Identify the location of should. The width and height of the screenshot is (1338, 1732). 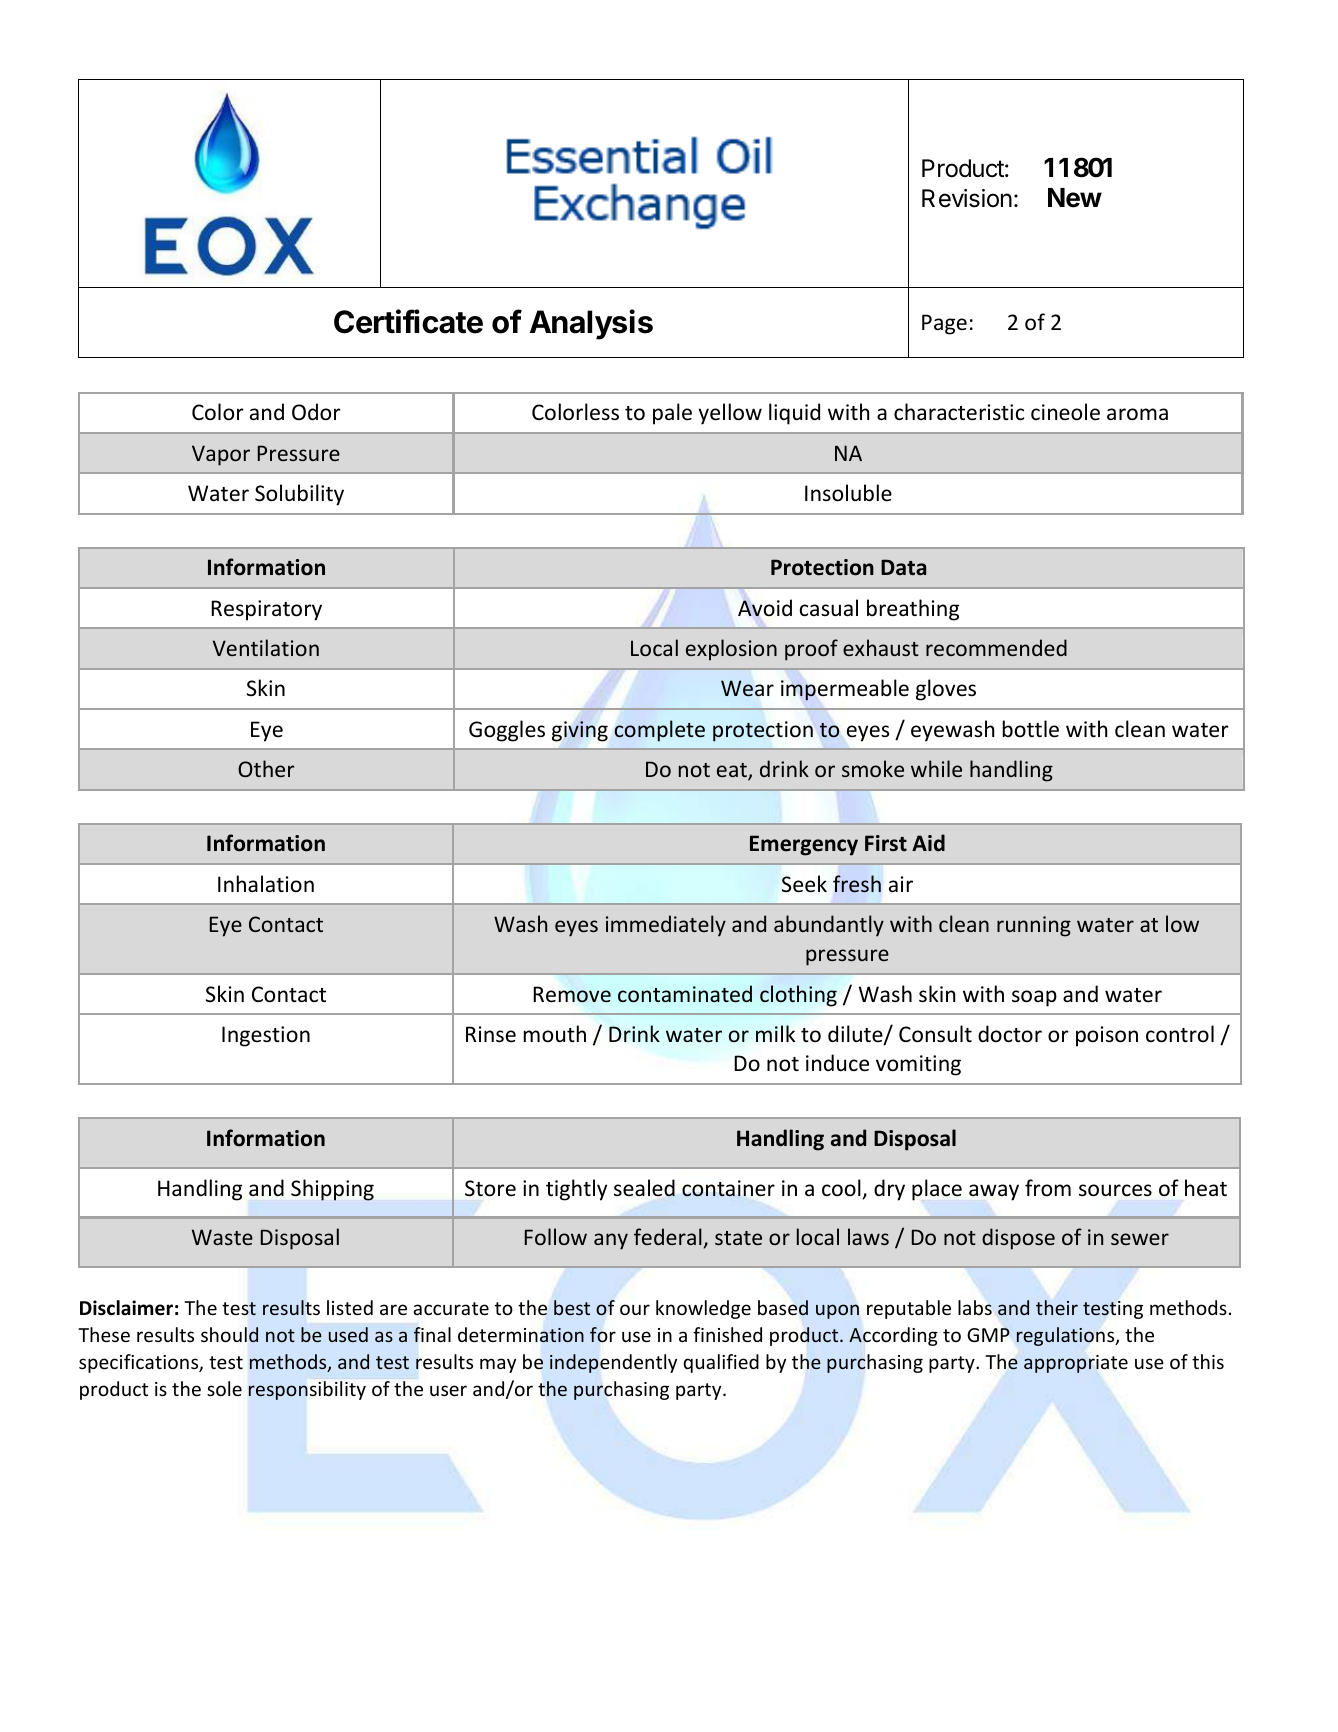
(229, 1335).
